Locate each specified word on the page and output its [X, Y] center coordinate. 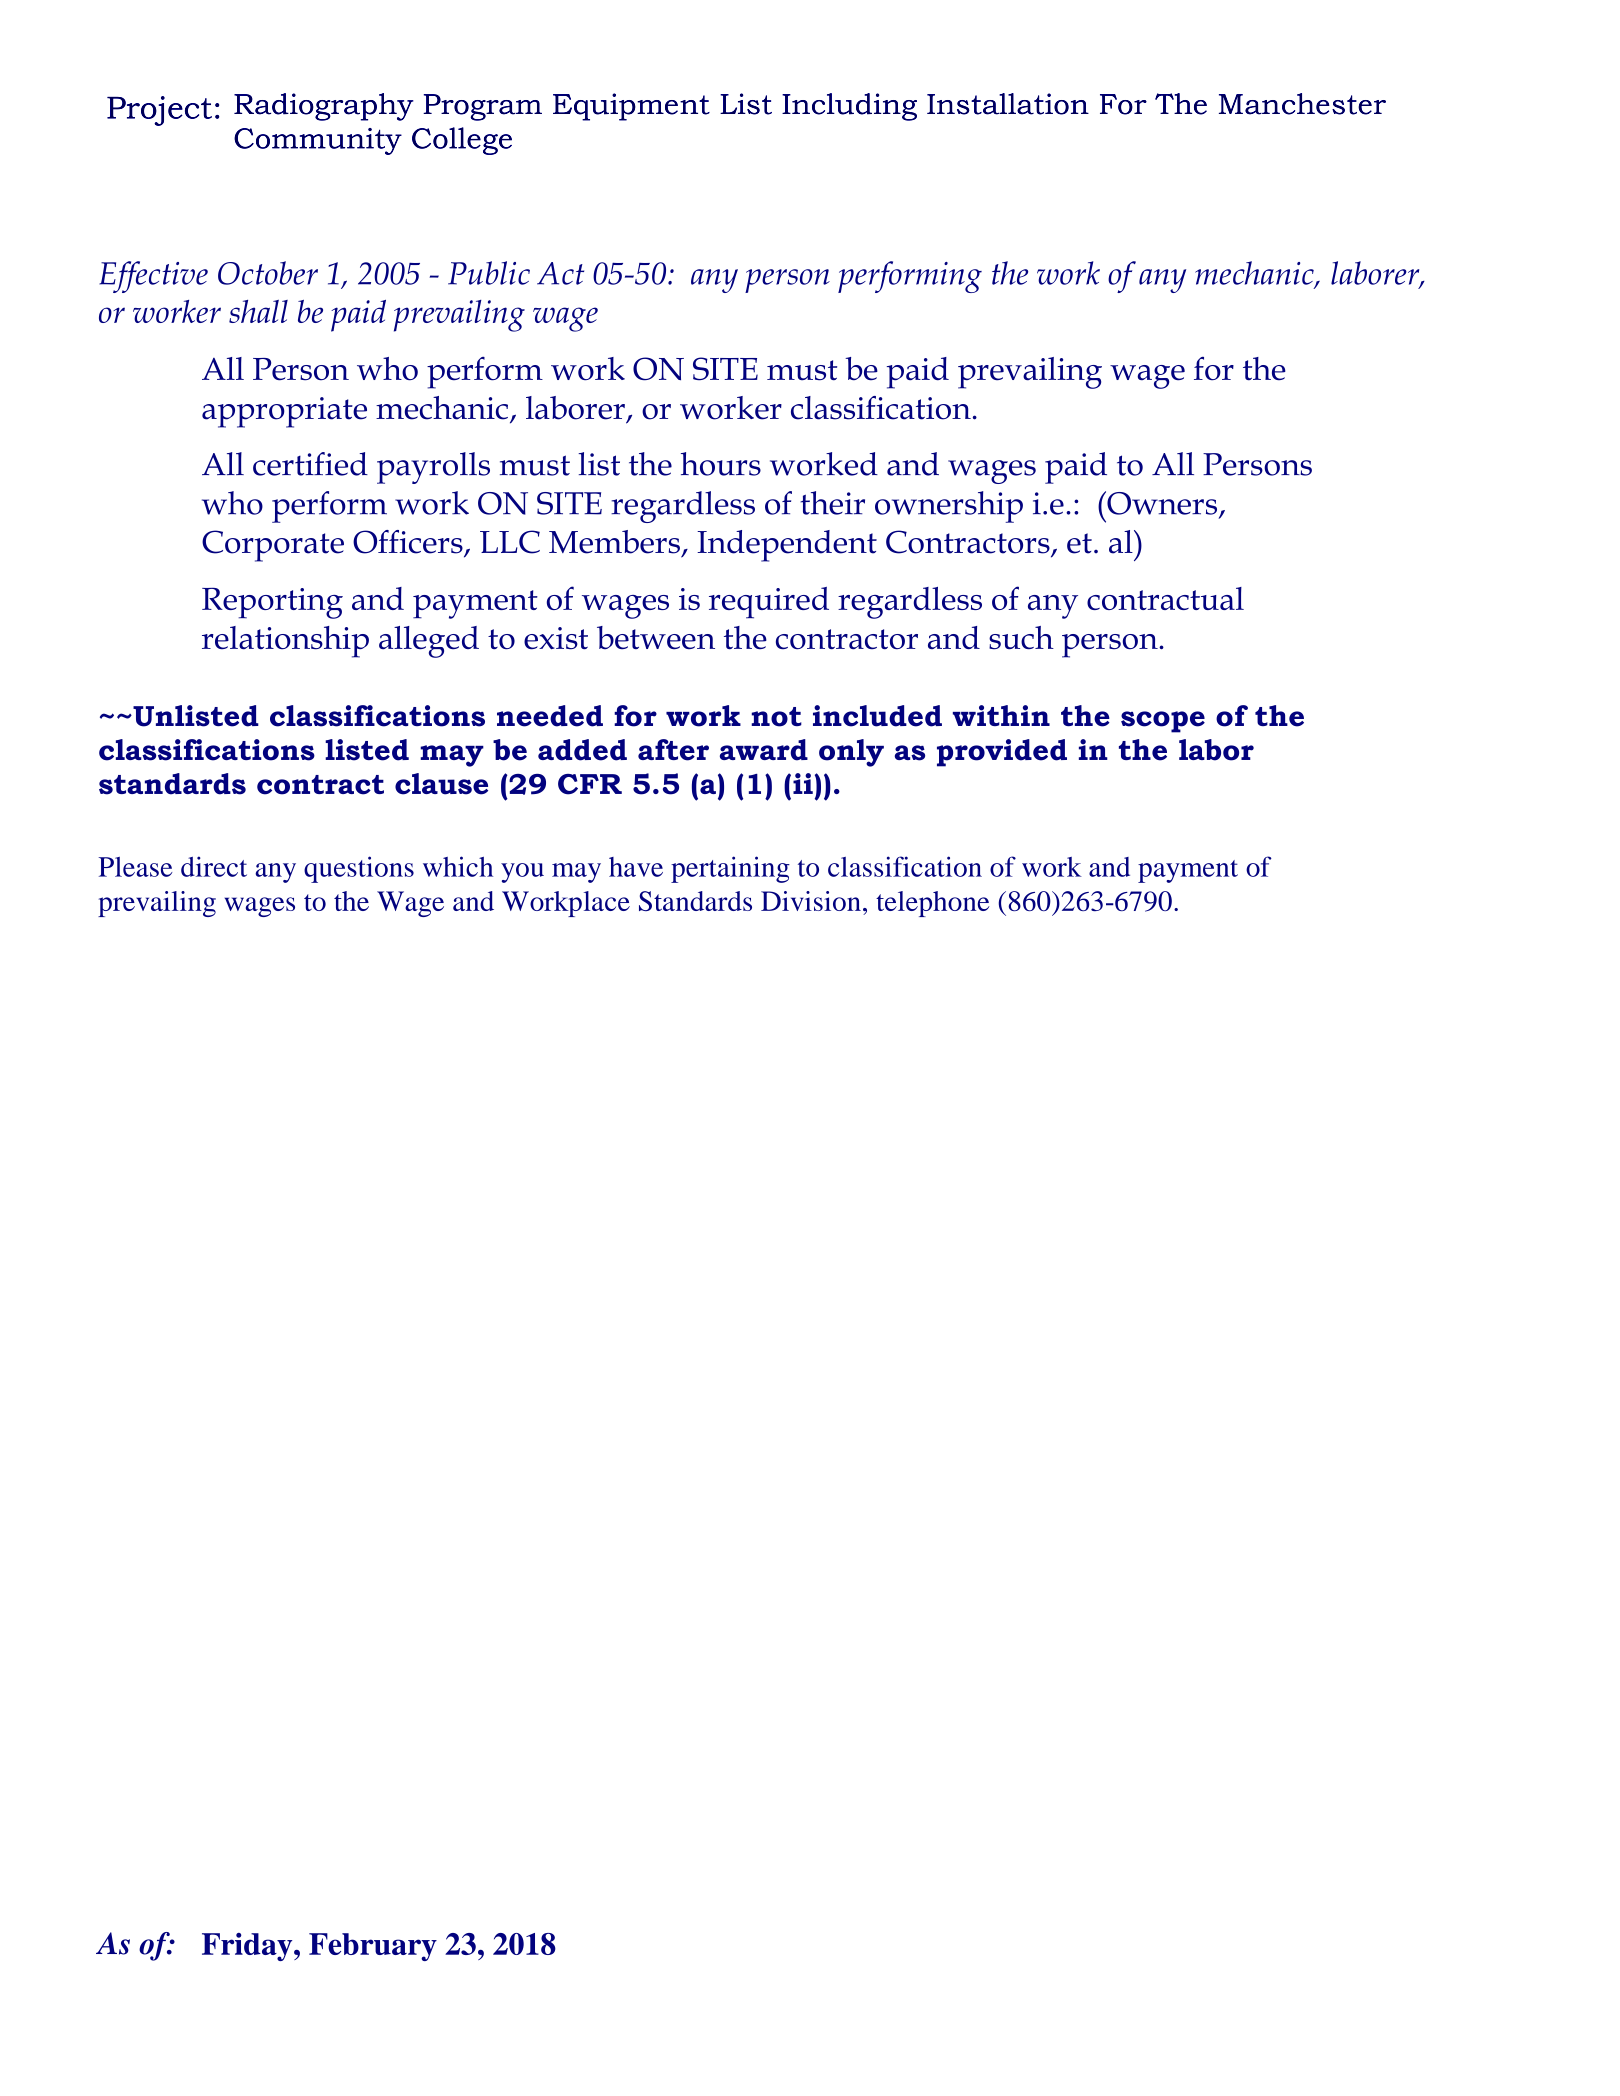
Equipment [631, 107]
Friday [248, 1947]
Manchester [1302, 104]
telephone [932, 904]
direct [214, 866]
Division [811, 901]
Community [318, 141]
